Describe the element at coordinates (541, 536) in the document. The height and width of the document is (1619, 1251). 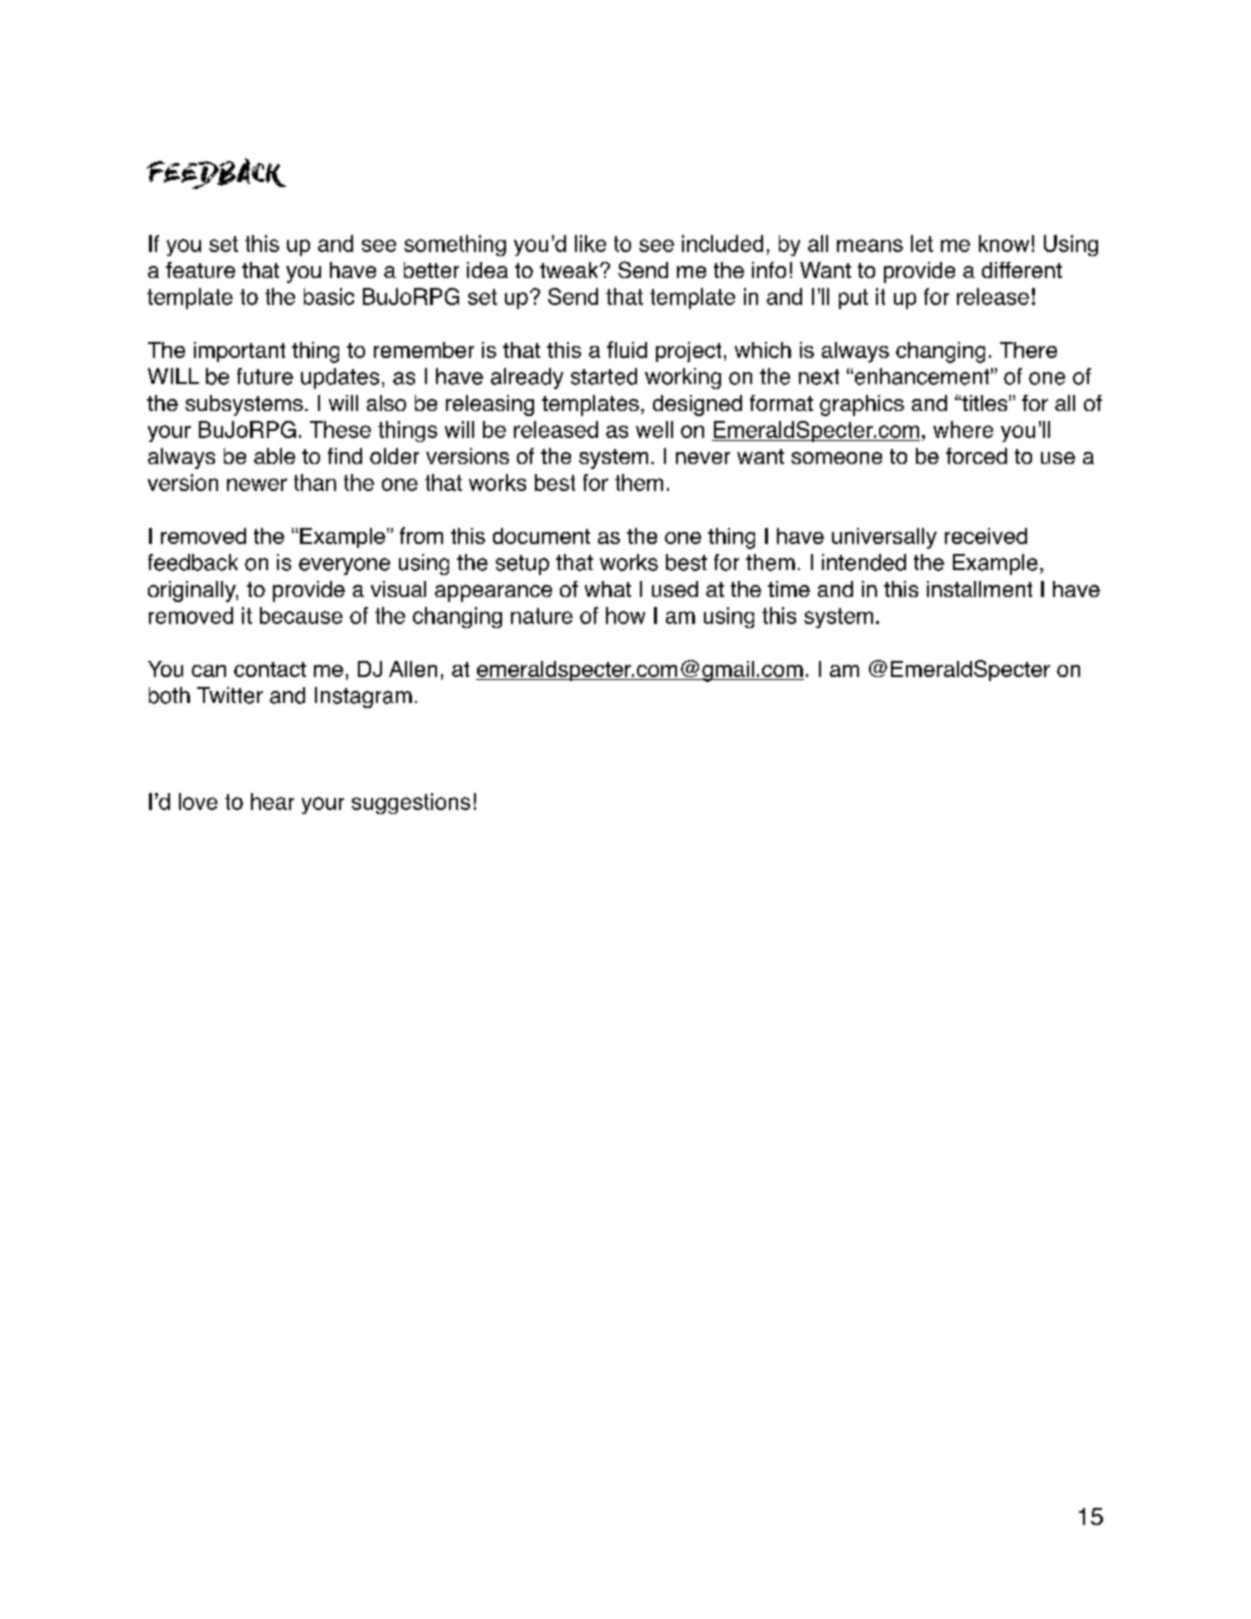
I see `document` at that location.
